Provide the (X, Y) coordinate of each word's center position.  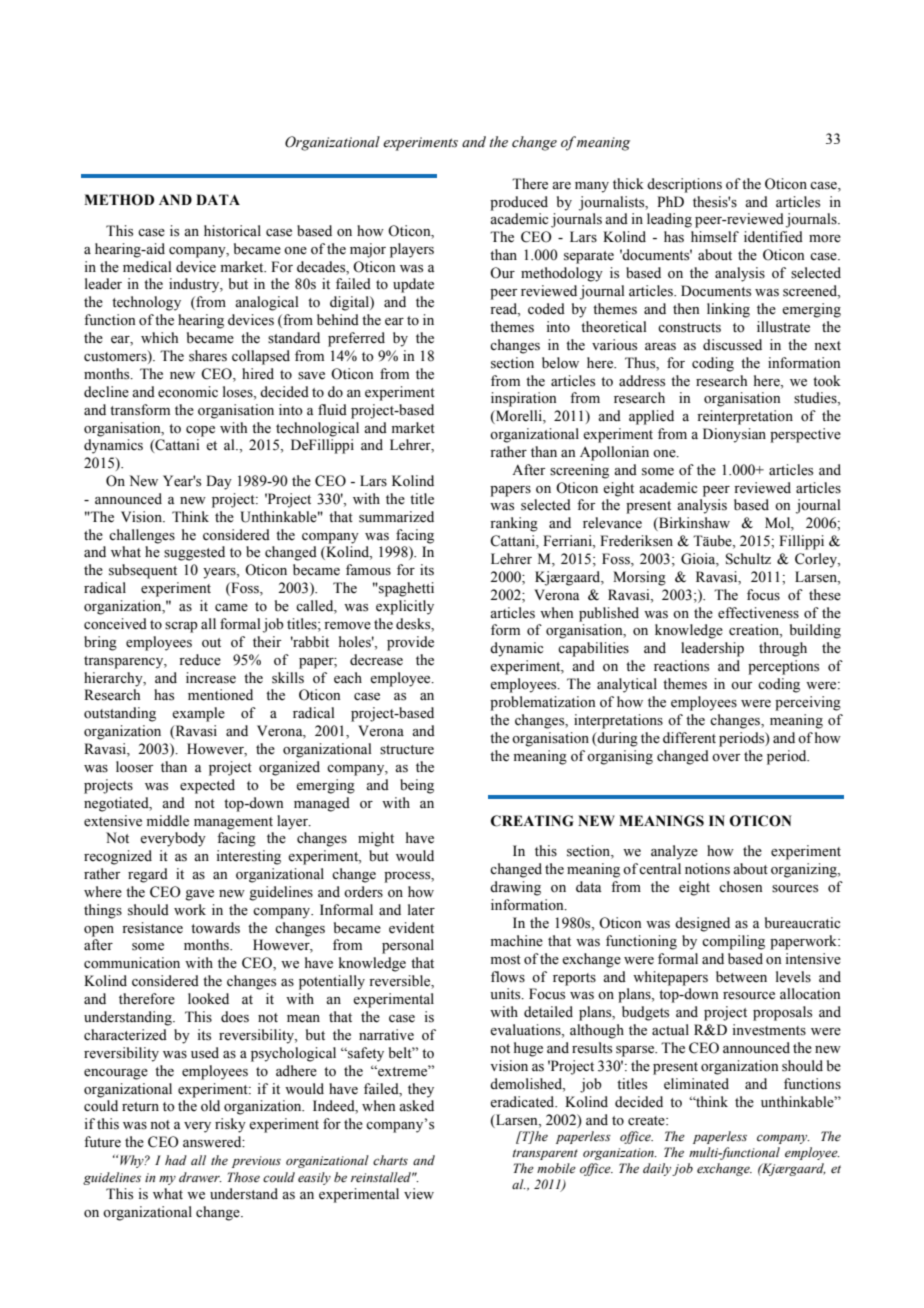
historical (232, 231)
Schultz (748, 559)
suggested (194, 553)
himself (715, 237)
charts (390, 1160)
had (176, 1160)
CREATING (532, 821)
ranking (514, 524)
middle (168, 821)
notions (707, 869)
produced (519, 203)
